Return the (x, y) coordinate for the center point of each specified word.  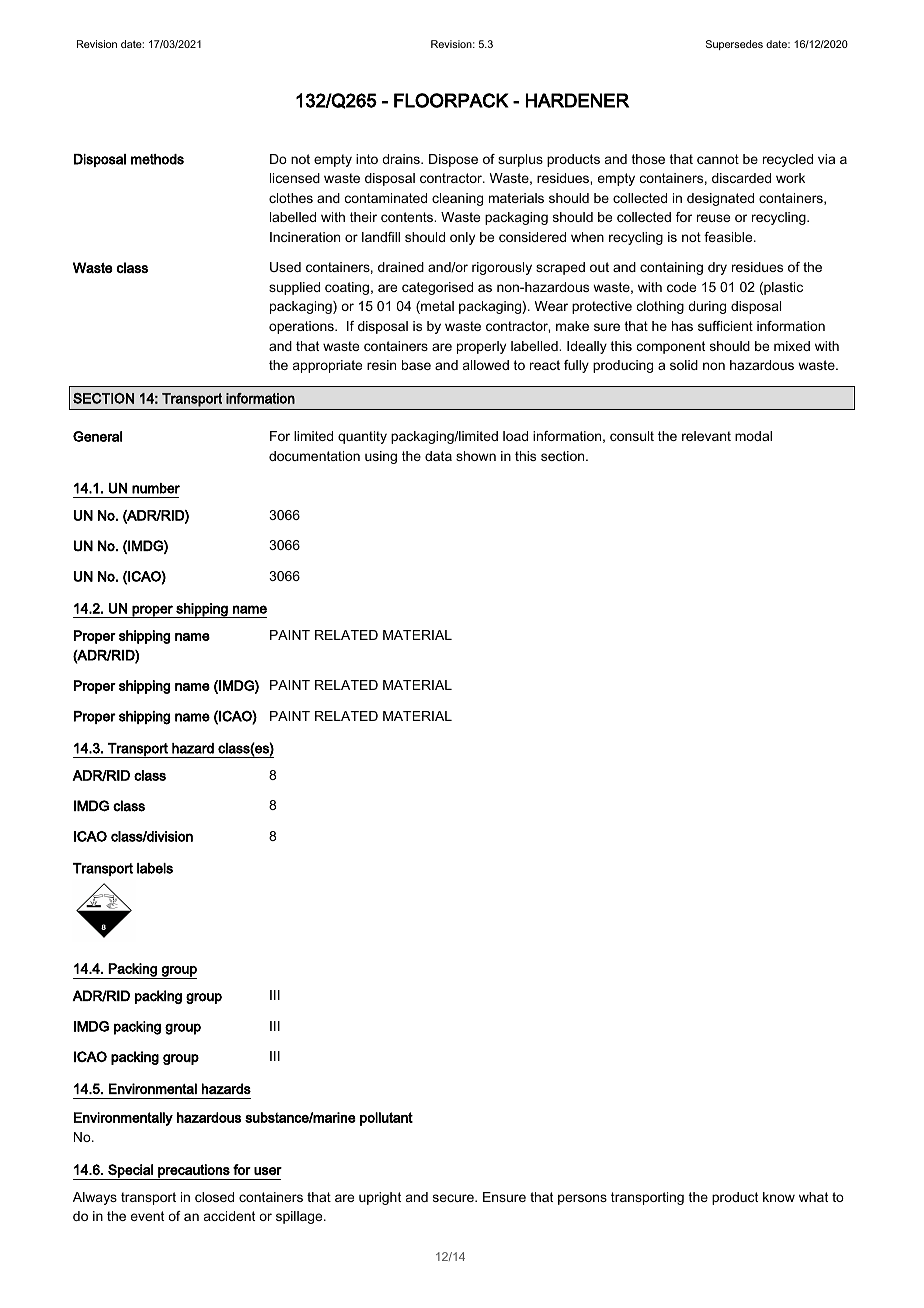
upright (380, 1198)
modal (753, 436)
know (779, 1197)
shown (476, 456)
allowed (486, 365)
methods (157, 159)
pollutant (386, 1119)
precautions (194, 1172)
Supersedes (734, 45)
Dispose (453, 160)
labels (155, 868)
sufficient (725, 326)
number (156, 488)
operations (302, 327)
